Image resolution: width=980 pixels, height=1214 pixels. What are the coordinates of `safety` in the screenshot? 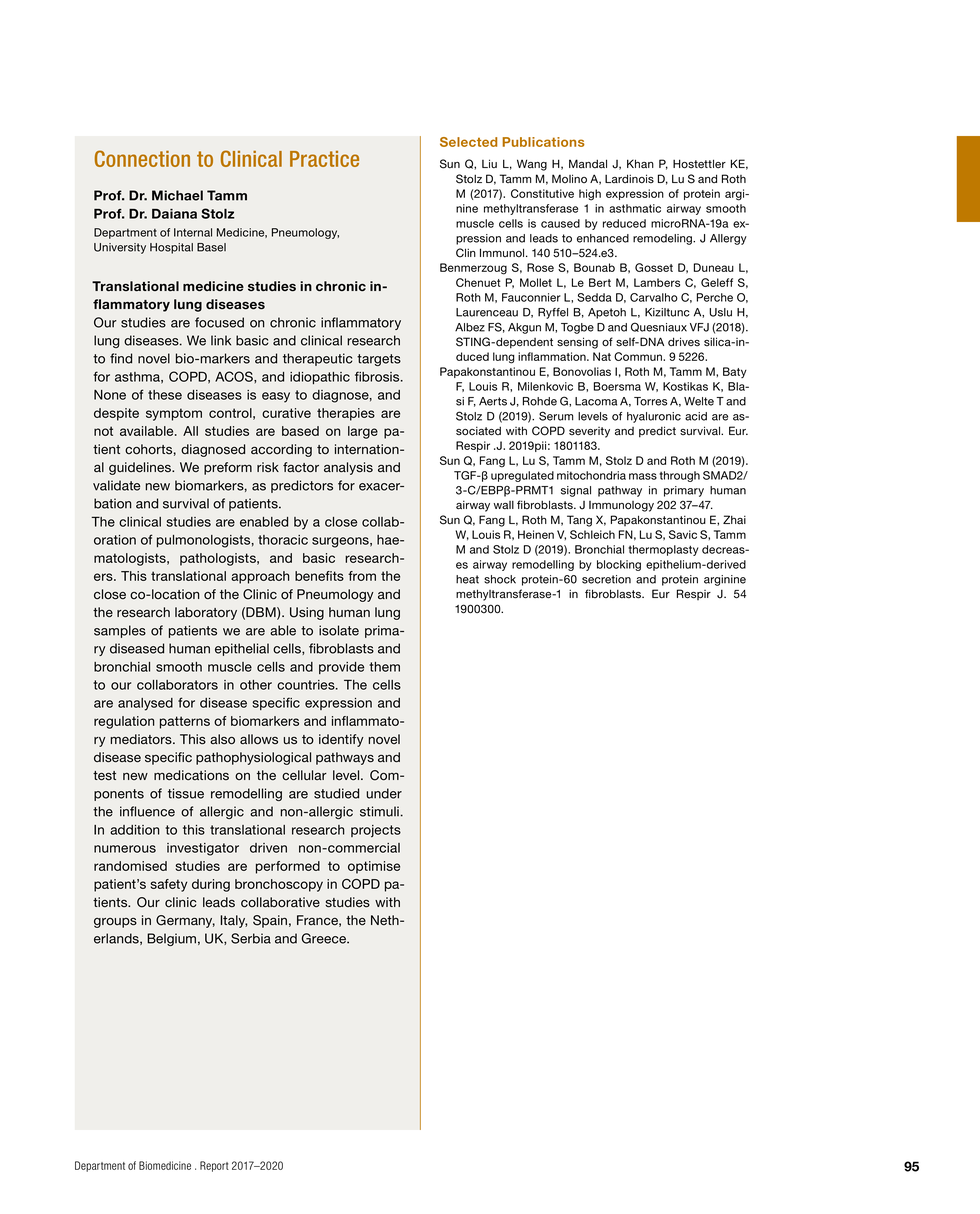 It's located at (169, 885).
